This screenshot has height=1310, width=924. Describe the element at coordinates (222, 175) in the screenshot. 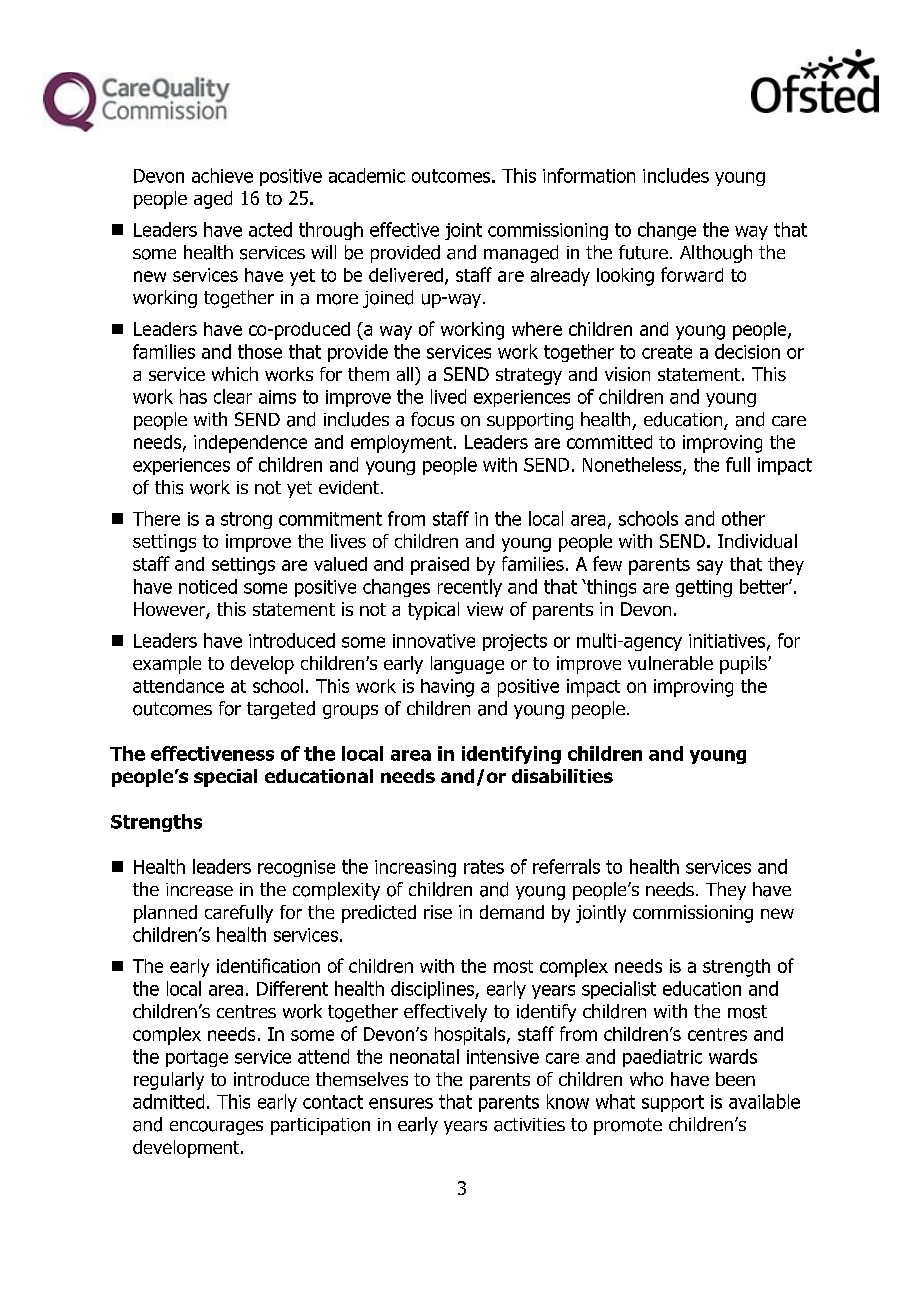

I see `achieve` at that location.
